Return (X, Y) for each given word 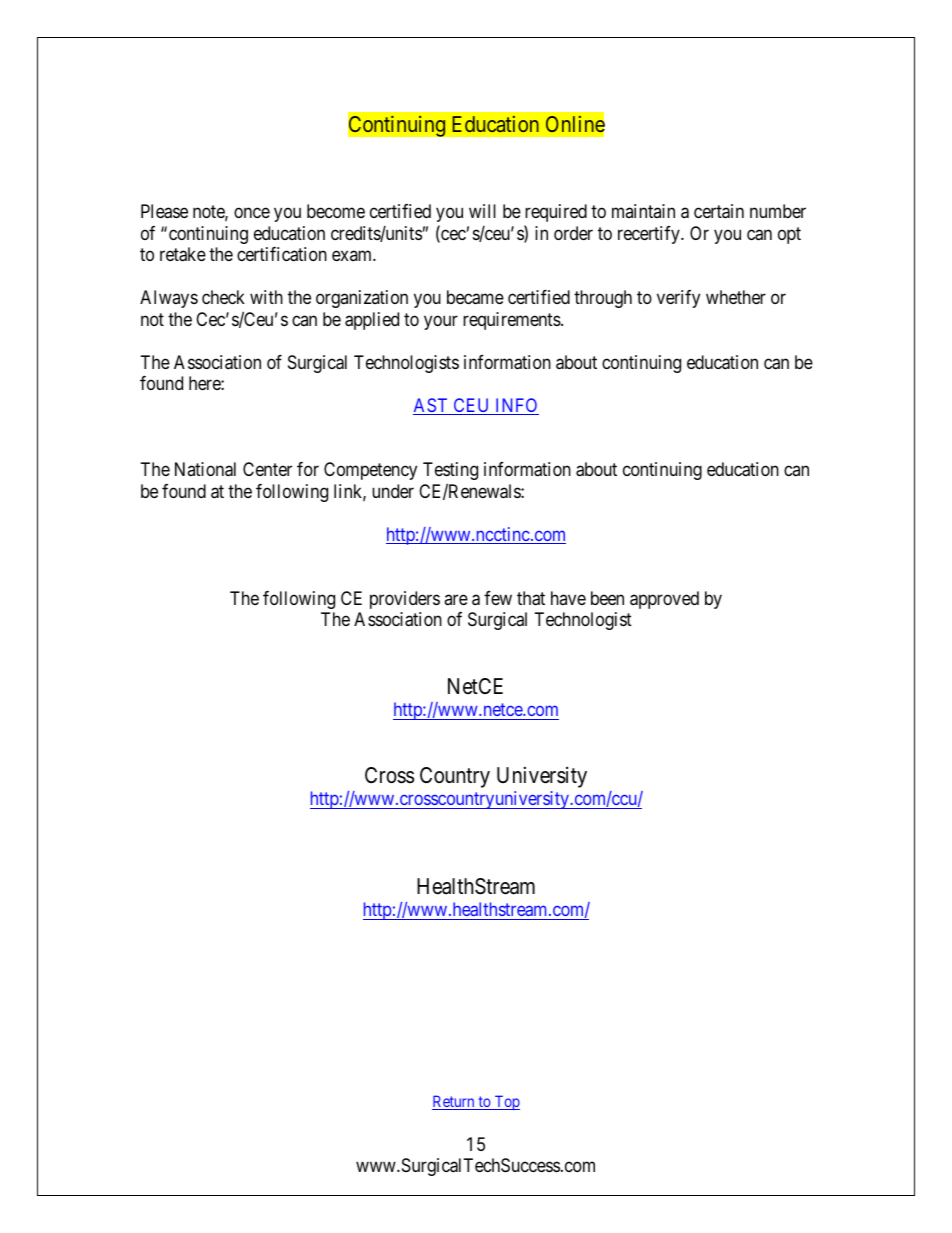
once (252, 213)
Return (454, 1102)
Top (506, 1102)
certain (719, 211)
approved (664, 600)
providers (405, 600)
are (456, 599)
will (482, 211)
